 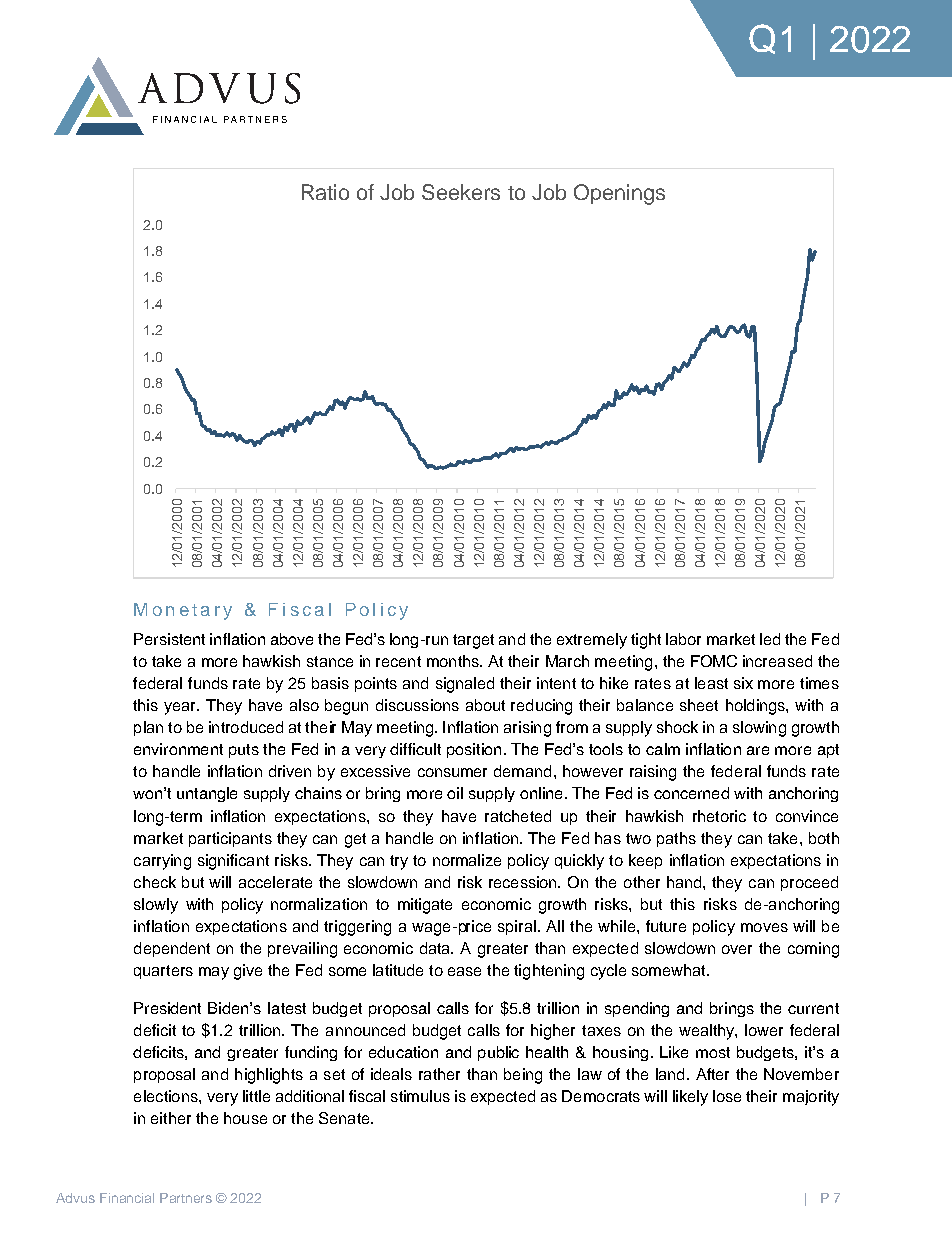 What do you see at coordinates (420, 1096) in the page?
I see `stimulus` at bounding box center [420, 1096].
